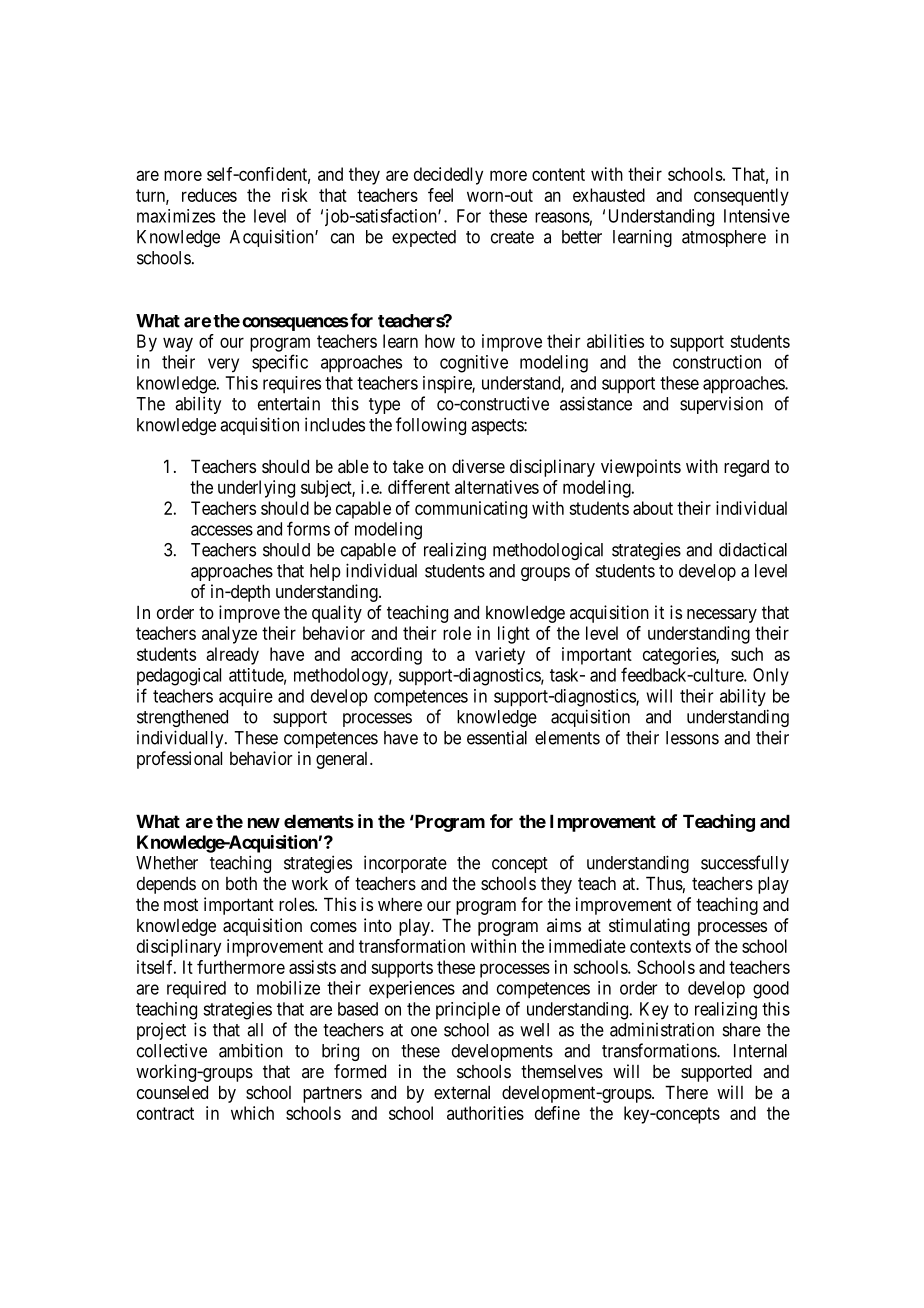  Describe the element at coordinates (497, 737) in the screenshot. I see `essential` at that location.
